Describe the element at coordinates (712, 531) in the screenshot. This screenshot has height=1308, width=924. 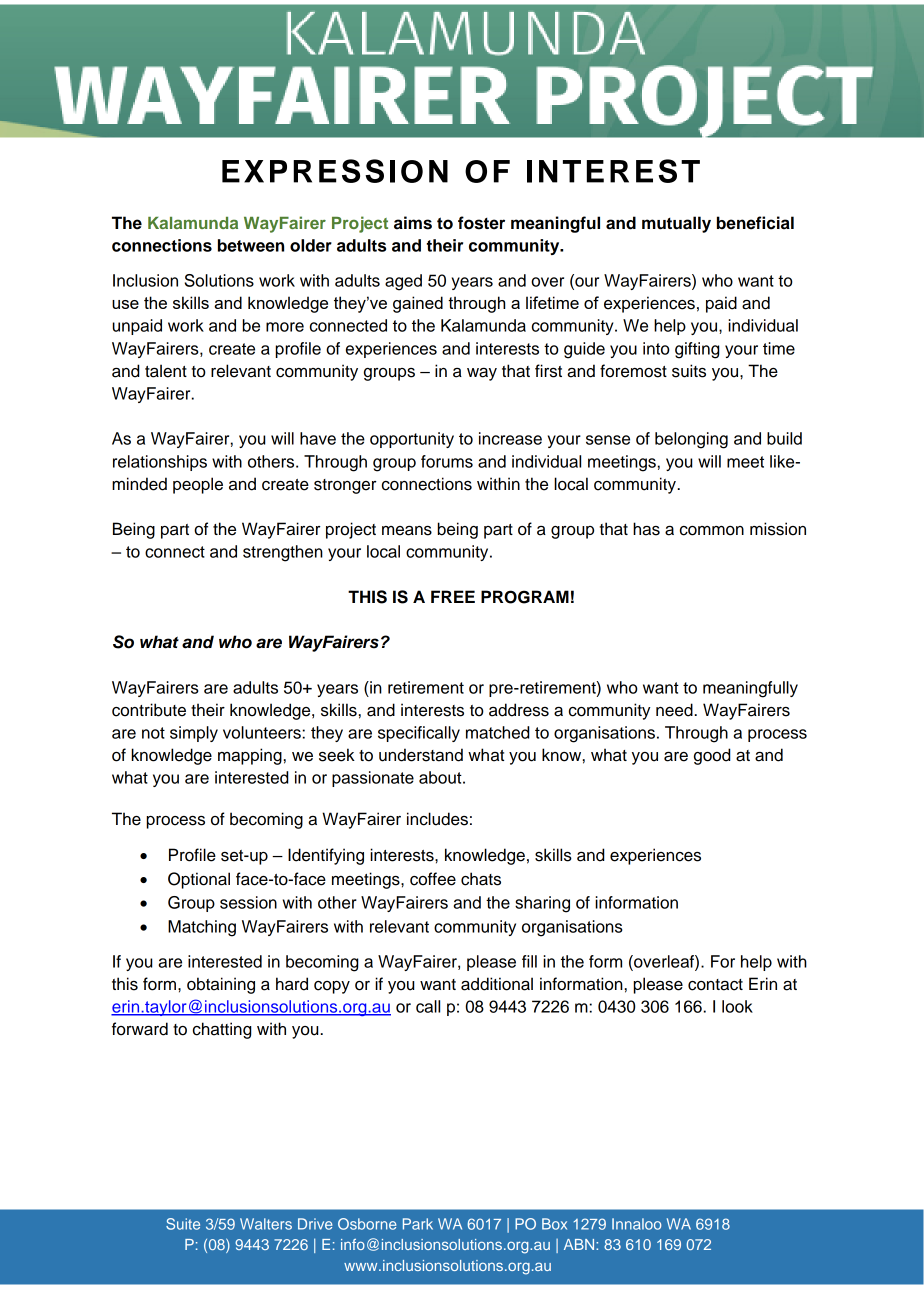
I see `common` at that location.
